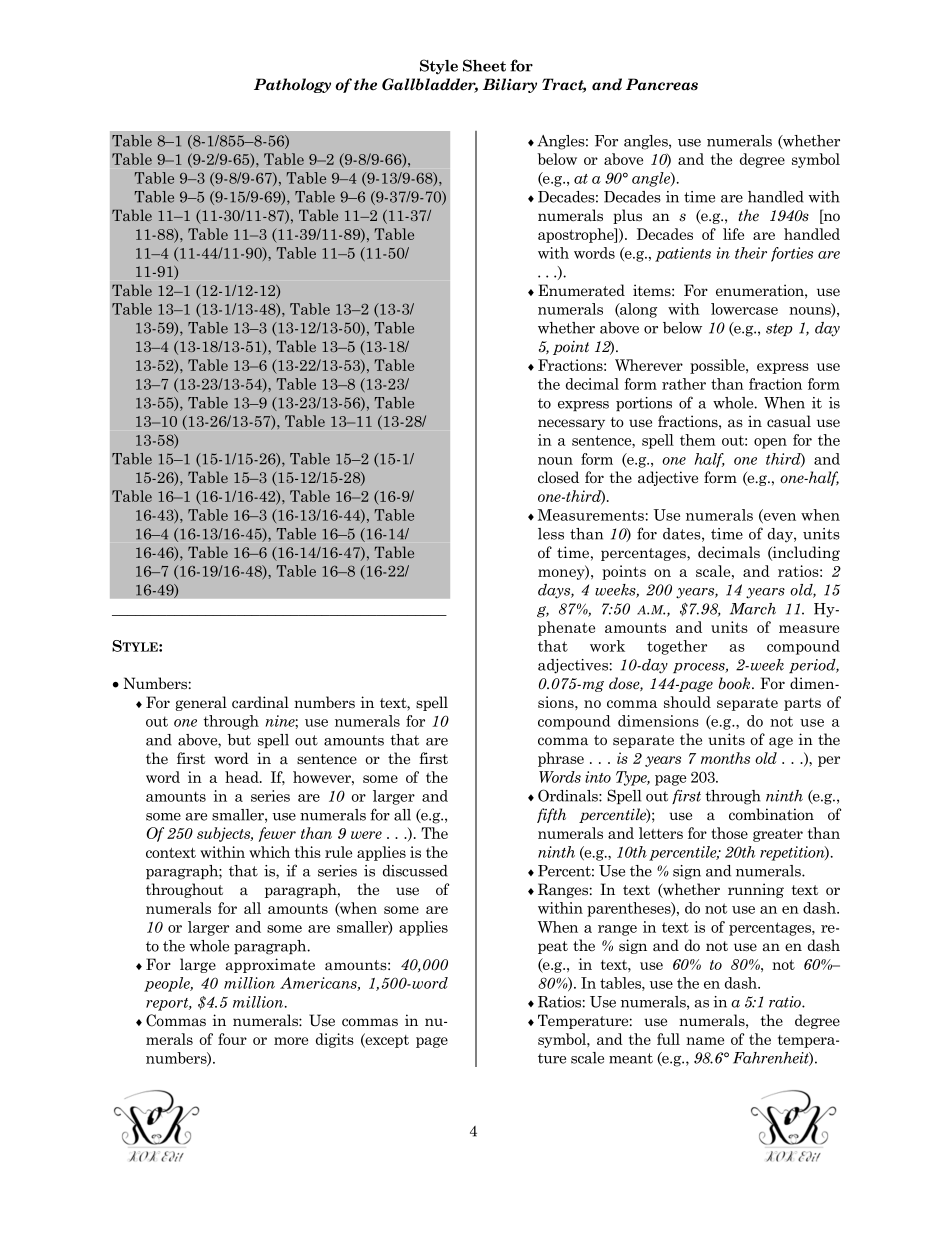 The width and height of the image is (952, 1233). I want to click on more, so click(291, 1041).
